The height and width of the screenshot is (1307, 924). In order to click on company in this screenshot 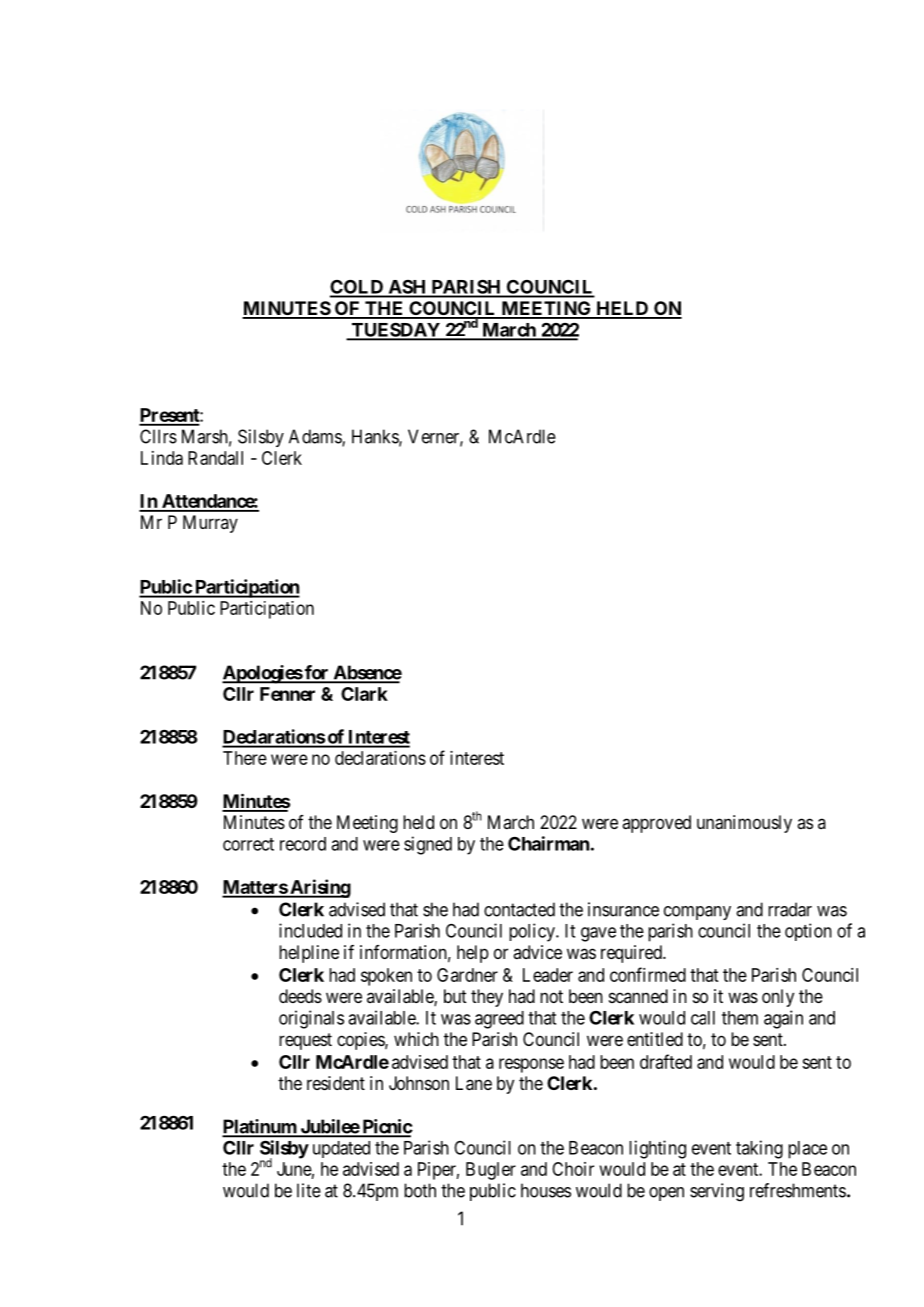, I will do `click(697, 913)`.
